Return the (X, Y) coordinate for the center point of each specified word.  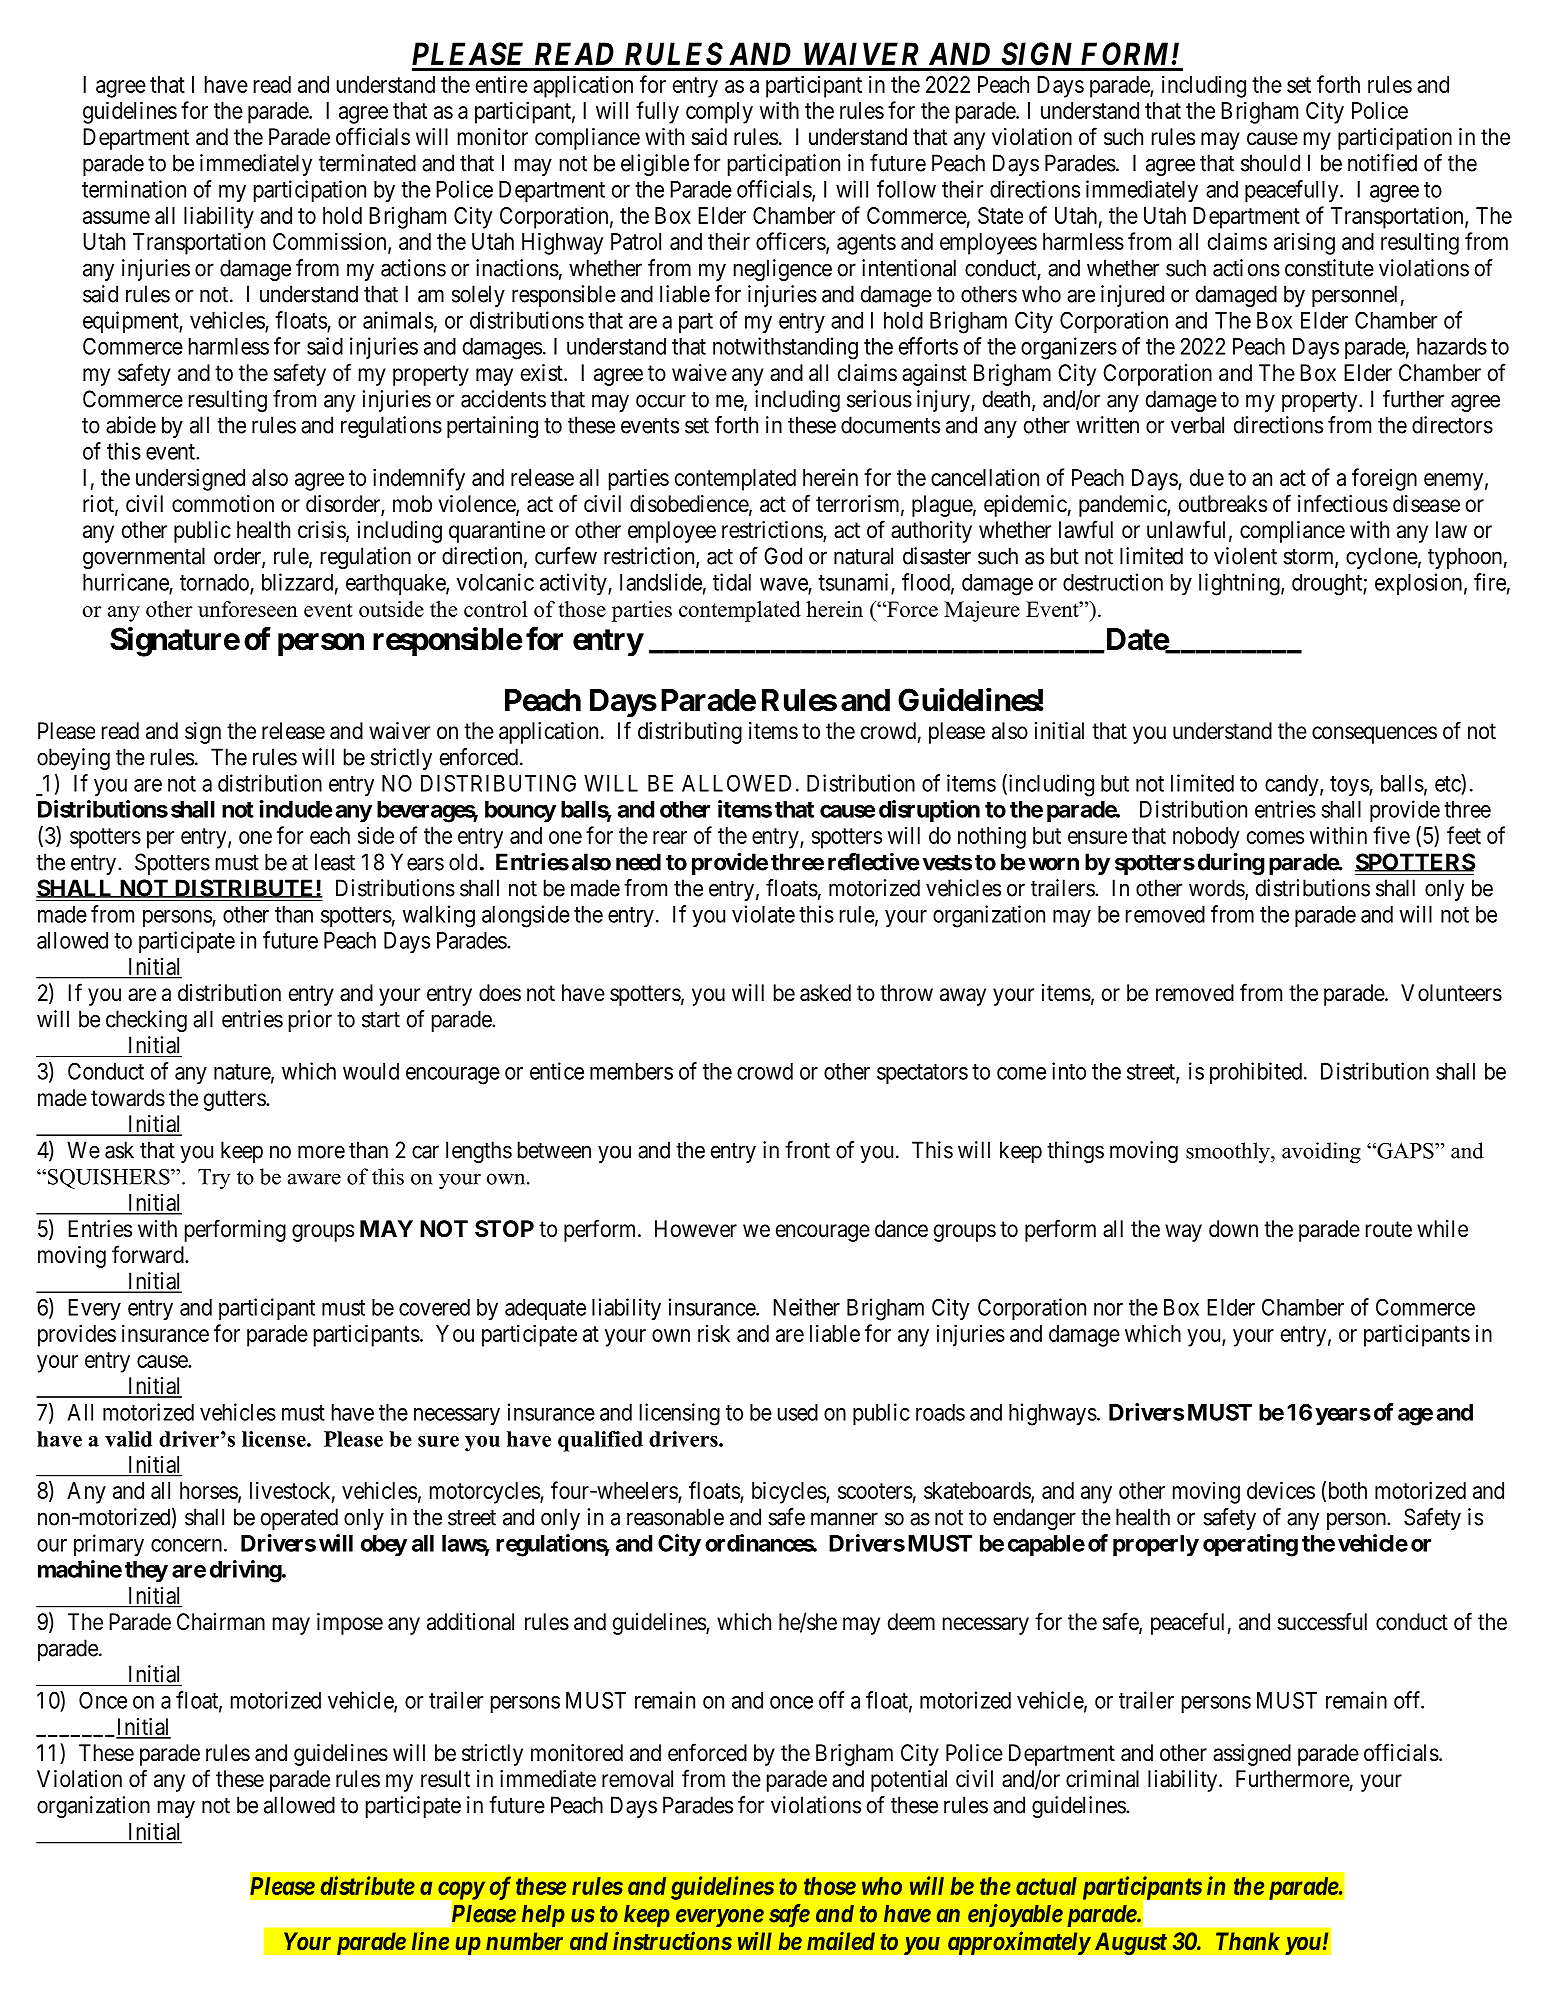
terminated (367, 163)
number (524, 1941)
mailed (841, 1940)
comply (719, 113)
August (1130, 1943)
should (1270, 163)
